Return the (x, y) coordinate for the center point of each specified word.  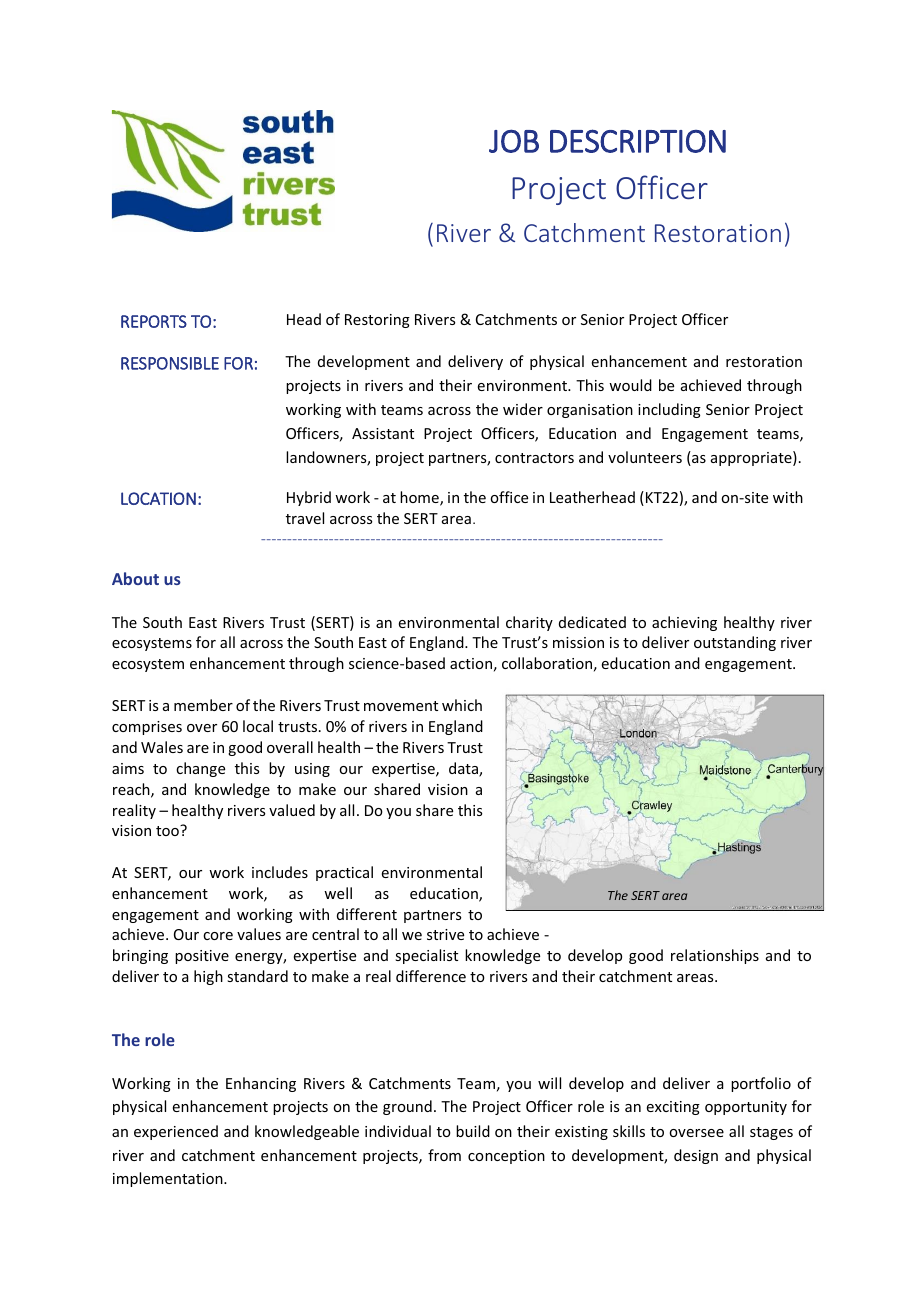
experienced (176, 1132)
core (218, 936)
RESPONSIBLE (170, 363)
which (462, 705)
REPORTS (154, 321)
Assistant (383, 433)
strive (445, 934)
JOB (514, 141)
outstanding (735, 643)
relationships (715, 956)
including (669, 410)
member (203, 705)
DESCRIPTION (638, 141)
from (444, 1155)
